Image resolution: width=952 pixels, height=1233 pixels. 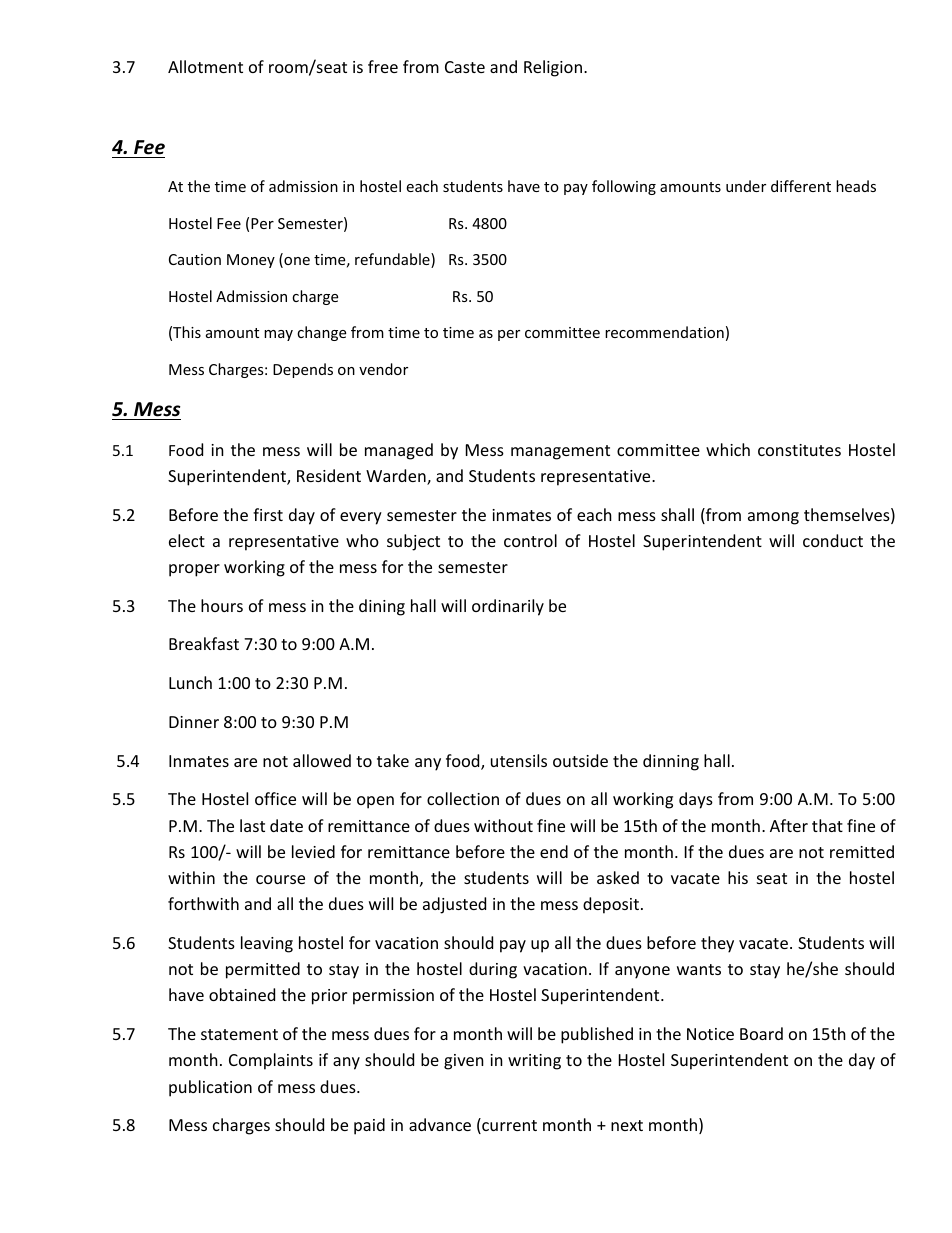 What do you see at coordinates (799, 450) in the image?
I see `constitutes` at bounding box center [799, 450].
